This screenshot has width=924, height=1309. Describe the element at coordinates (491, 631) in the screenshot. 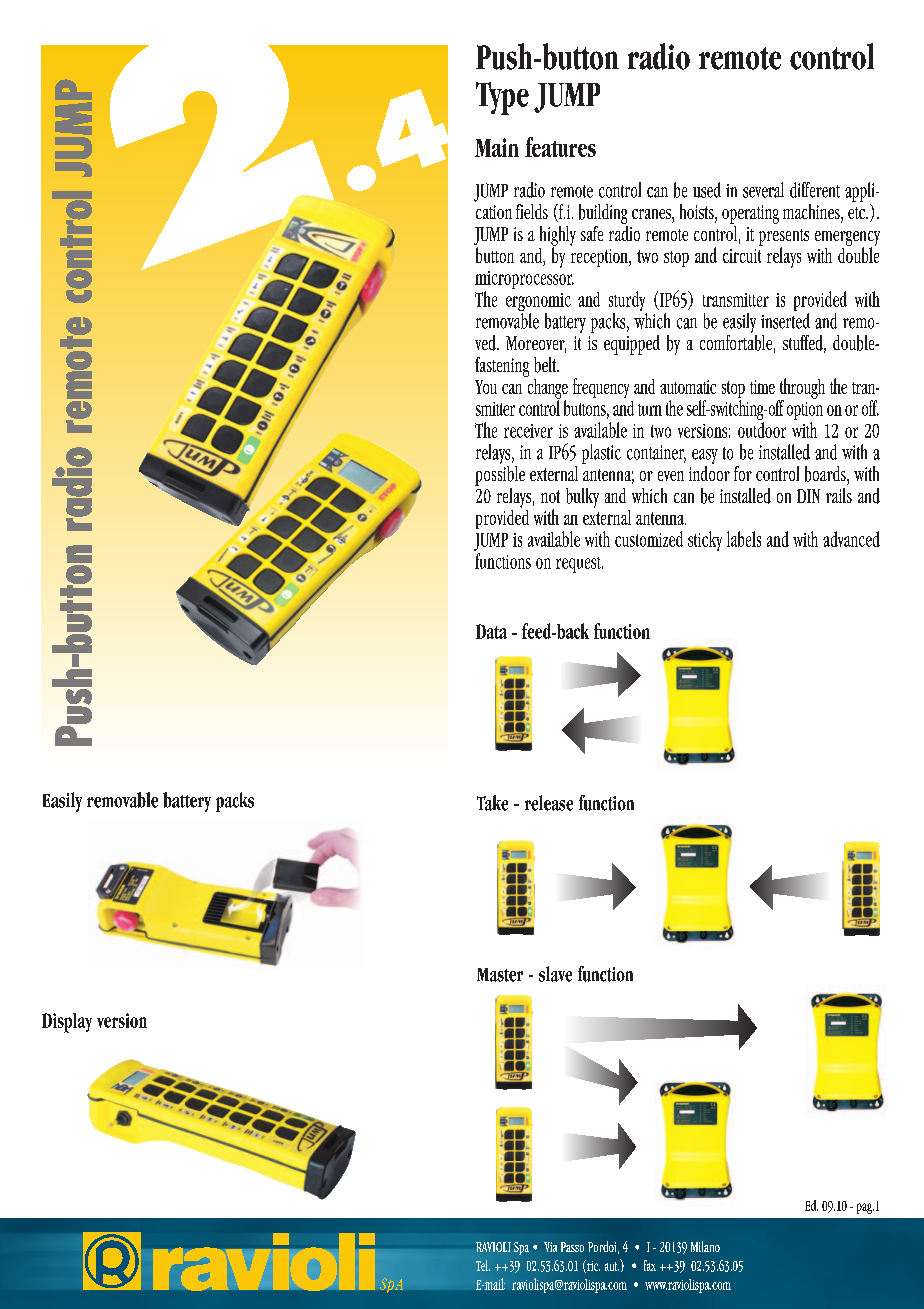

I see `Data` at that location.
